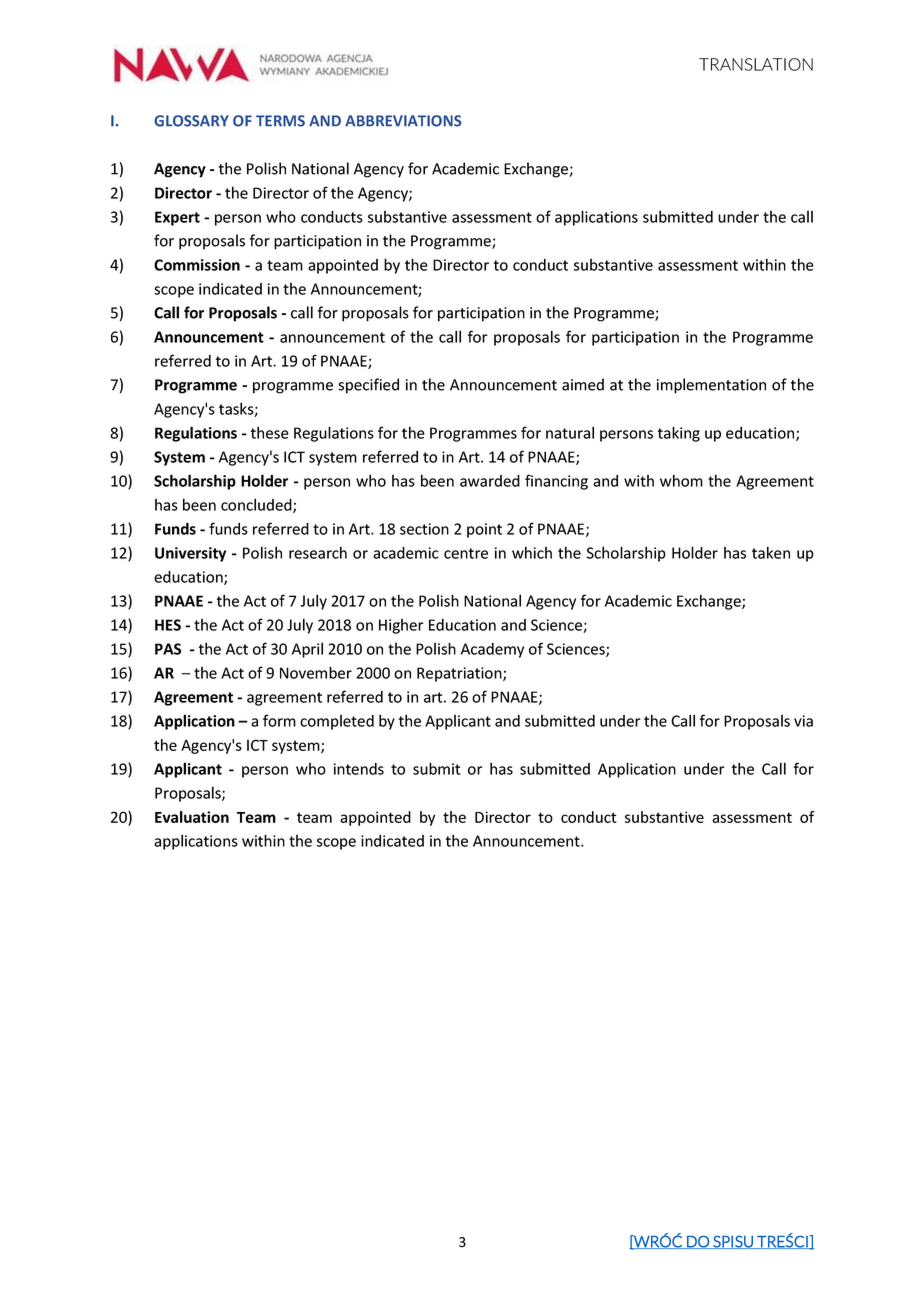  I want to click on implementation, so click(711, 386).
